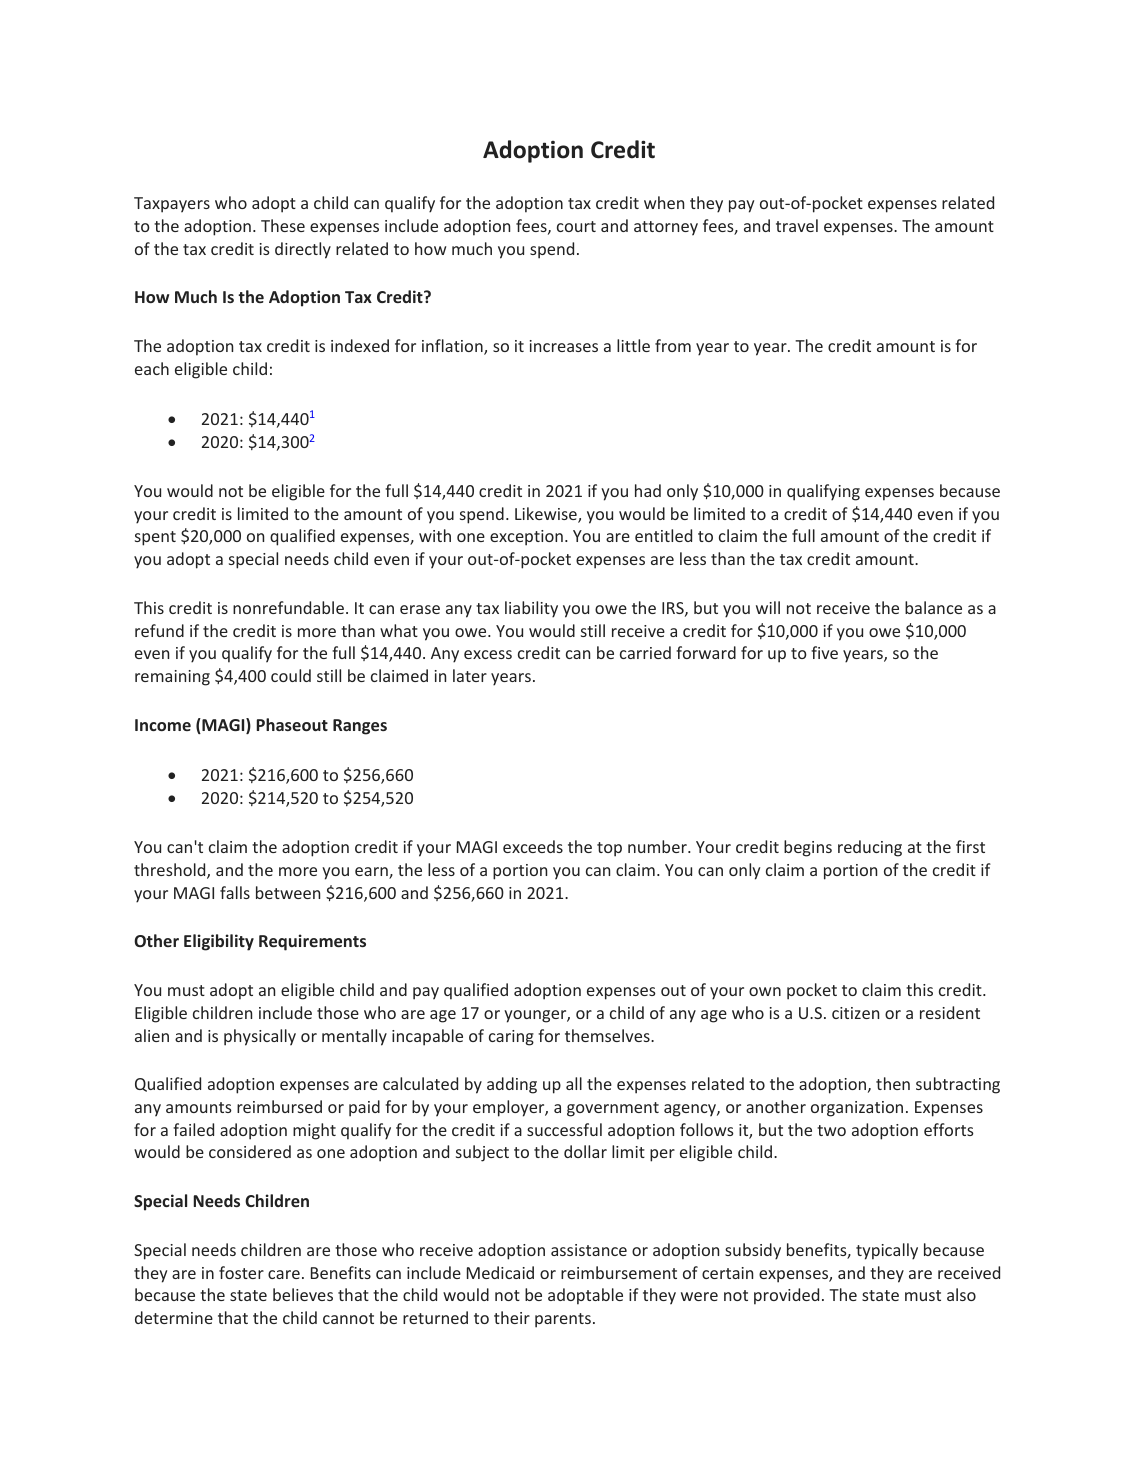 The width and height of the page is (1139, 1474). Describe the element at coordinates (283, 225) in the page. I see `These` at that location.
